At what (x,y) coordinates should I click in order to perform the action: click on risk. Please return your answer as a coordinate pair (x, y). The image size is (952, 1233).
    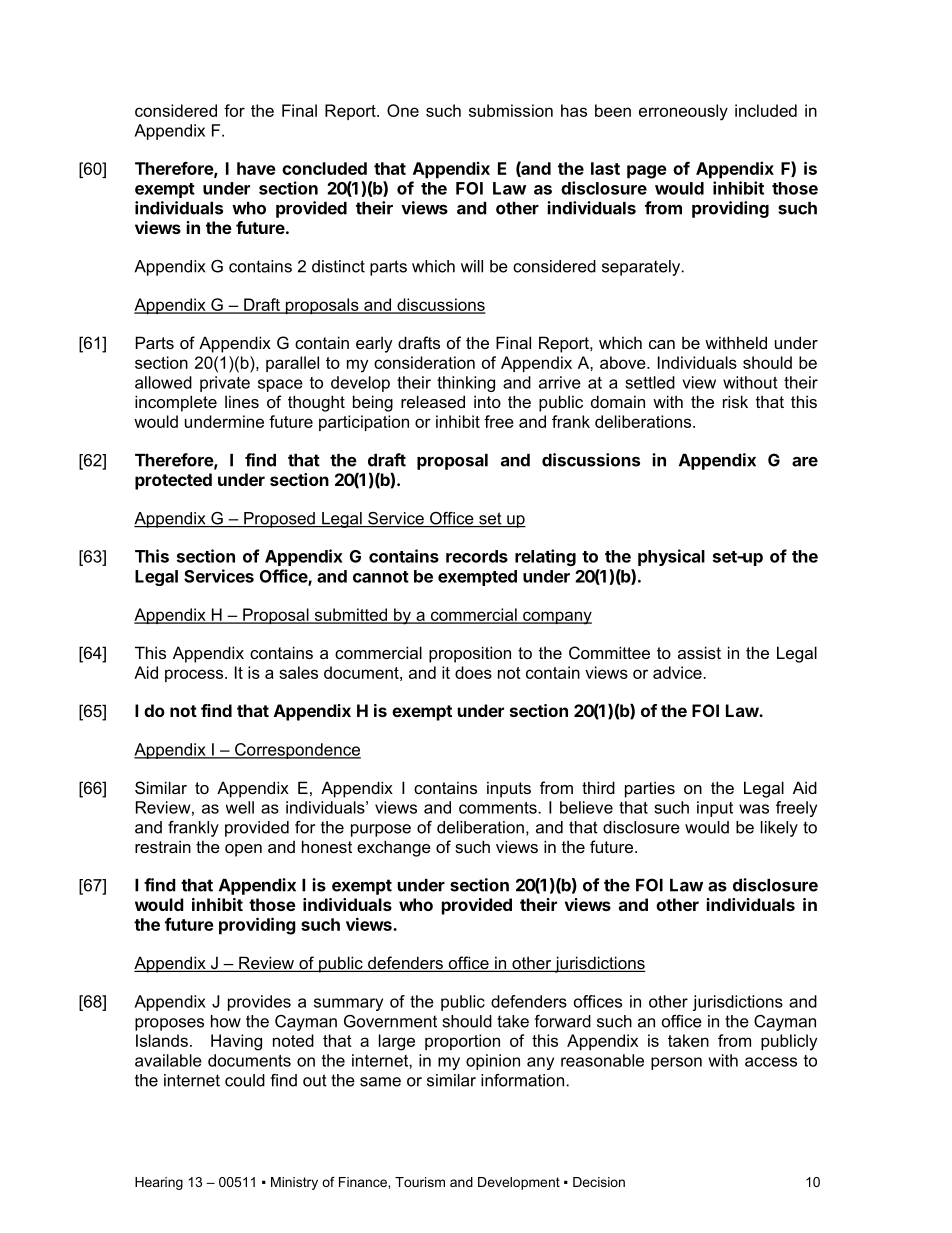
    Looking at the image, I should click on (735, 401).
